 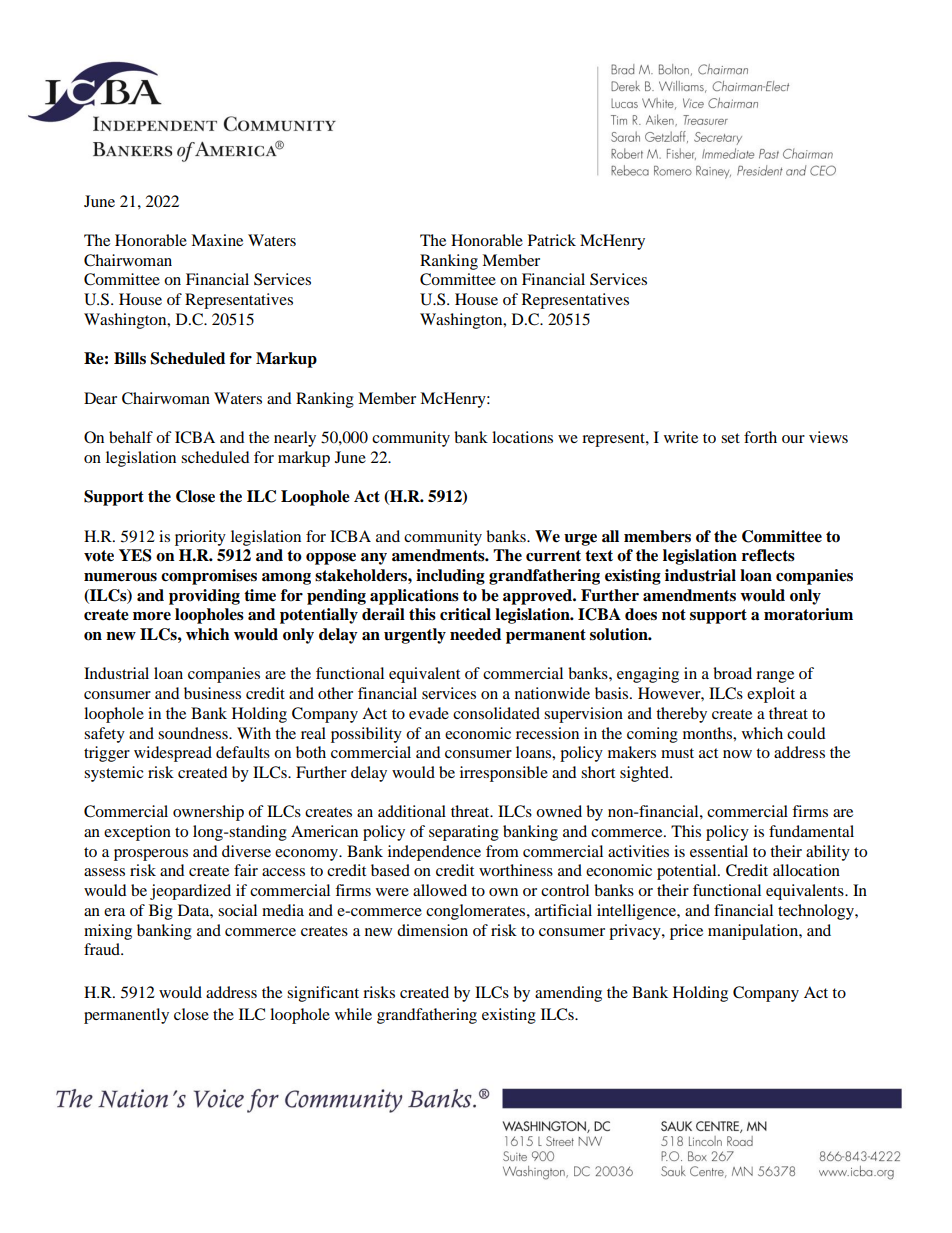 I want to click on behalf, so click(x=131, y=437).
